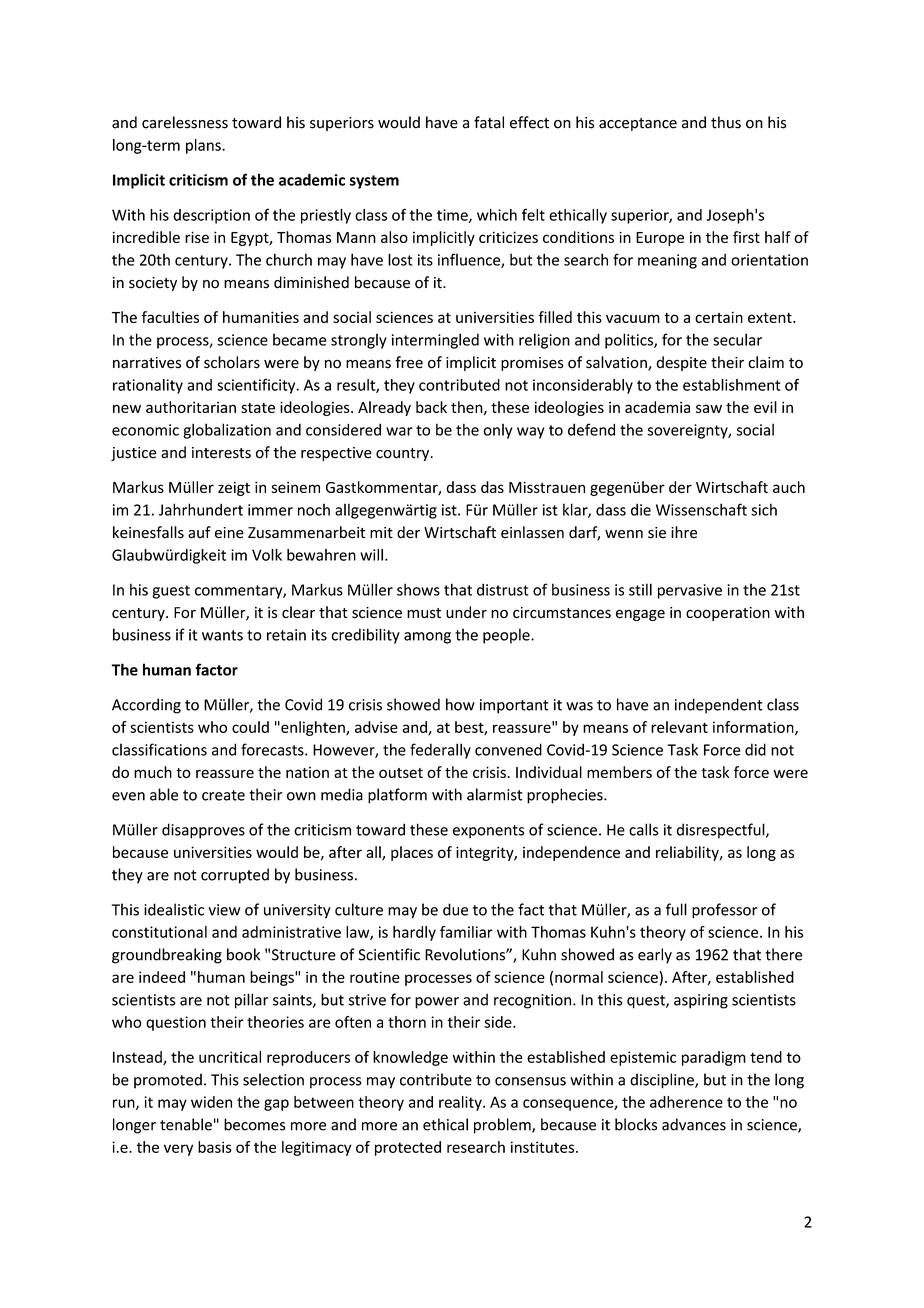 This screenshot has width=924, height=1308. What do you see at coordinates (724, 911) in the screenshot?
I see `professor` at bounding box center [724, 911].
